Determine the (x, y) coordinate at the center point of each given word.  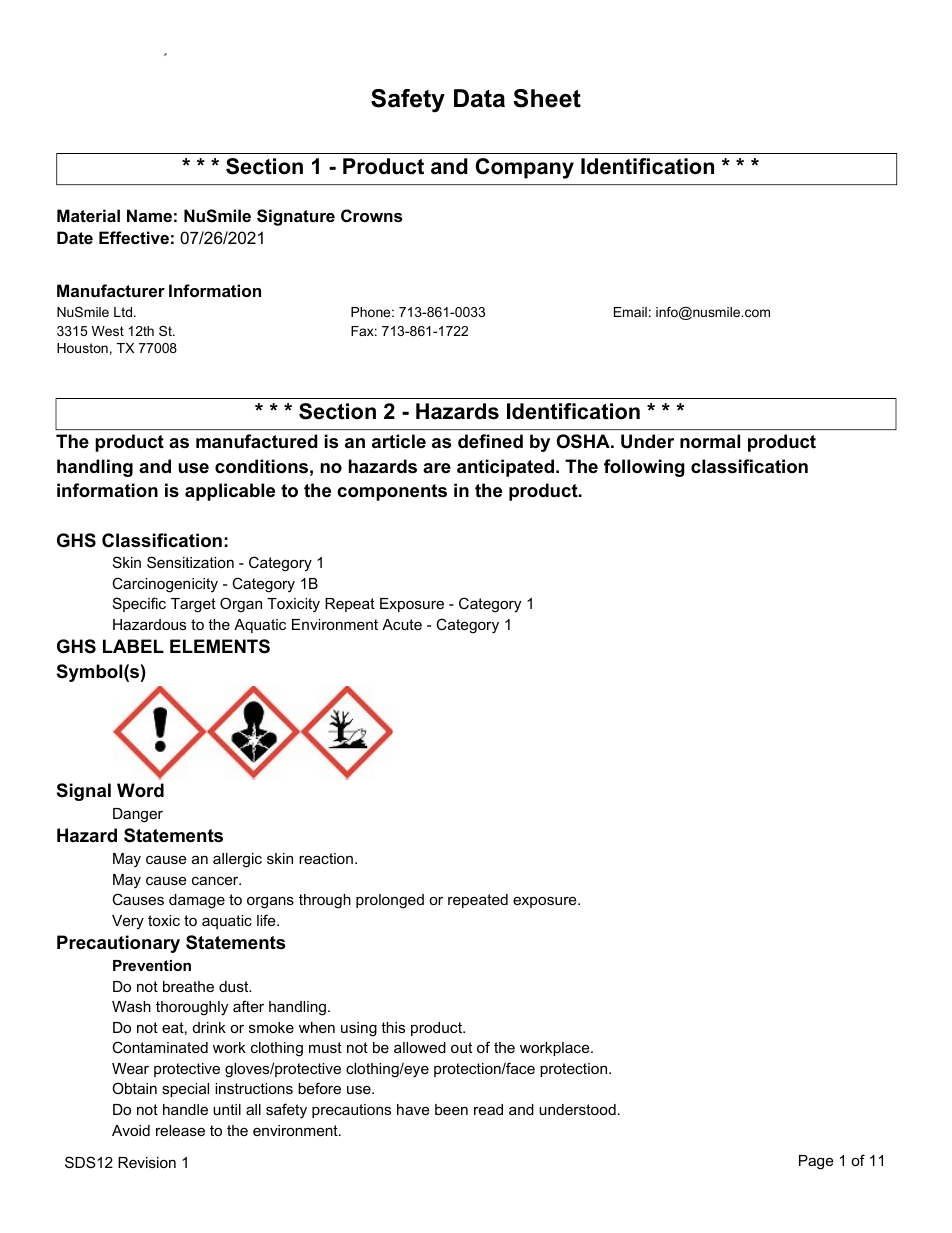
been (451, 1109)
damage (197, 901)
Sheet (547, 98)
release (180, 1130)
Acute (402, 624)
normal (710, 441)
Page (816, 1162)
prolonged (390, 901)
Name (149, 215)
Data (479, 98)
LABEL (133, 646)
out (461, 1047)
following (644, 468)
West (108, 331)
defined (490, 441)
